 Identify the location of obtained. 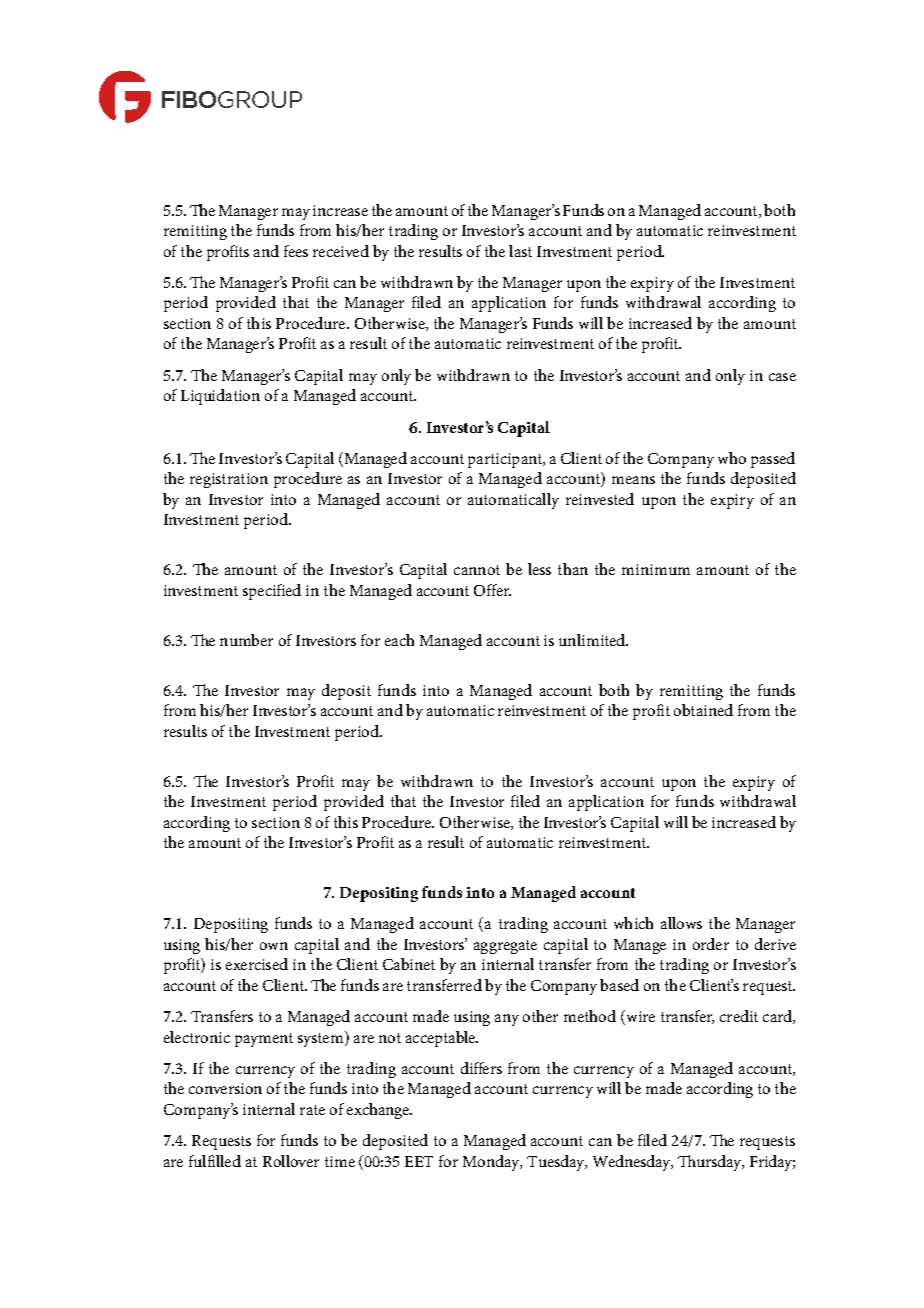
(703, 710).
